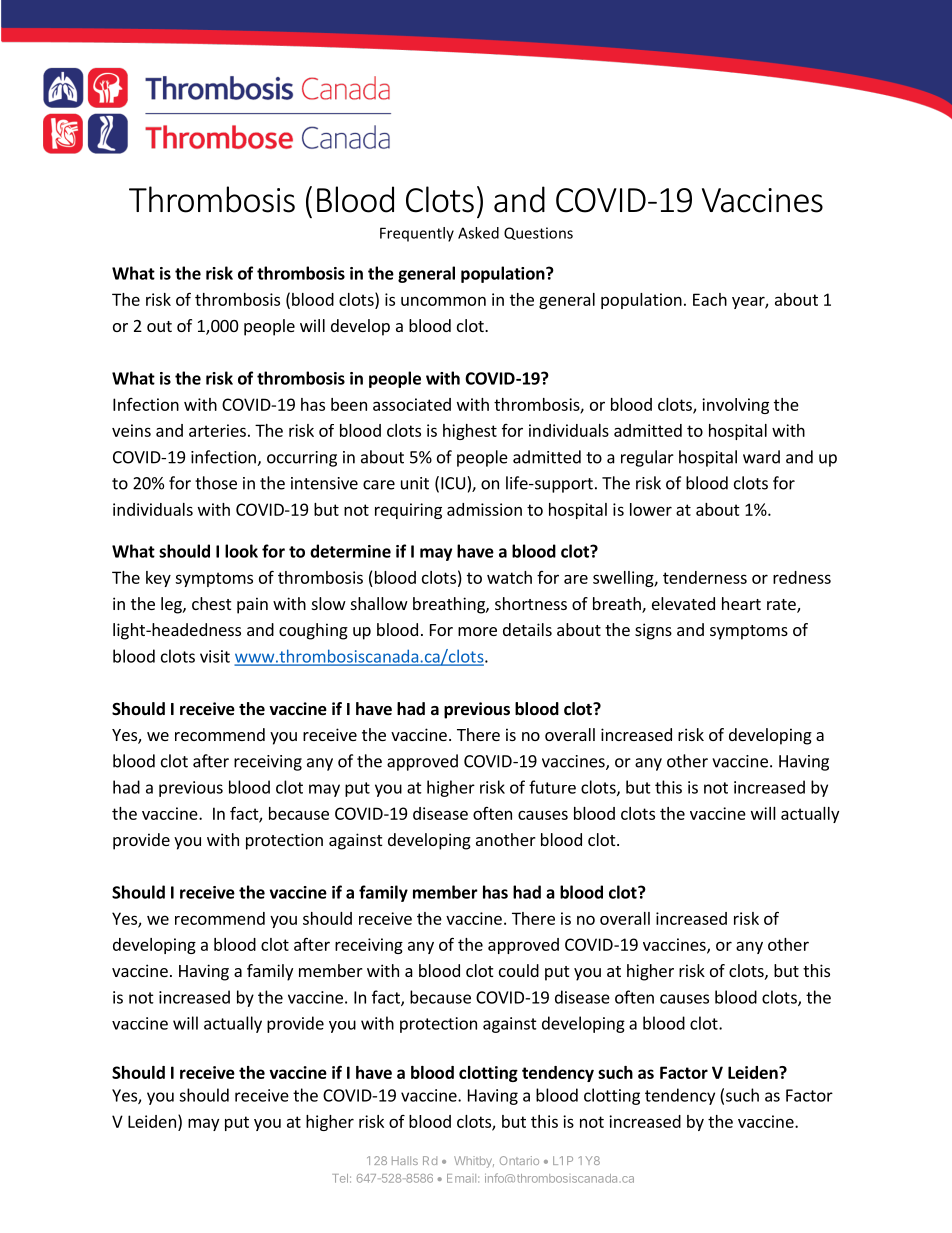 Image resolution: width=952 pixels, height=1233 pixels. I want to click on Each, so click(710, 299).
